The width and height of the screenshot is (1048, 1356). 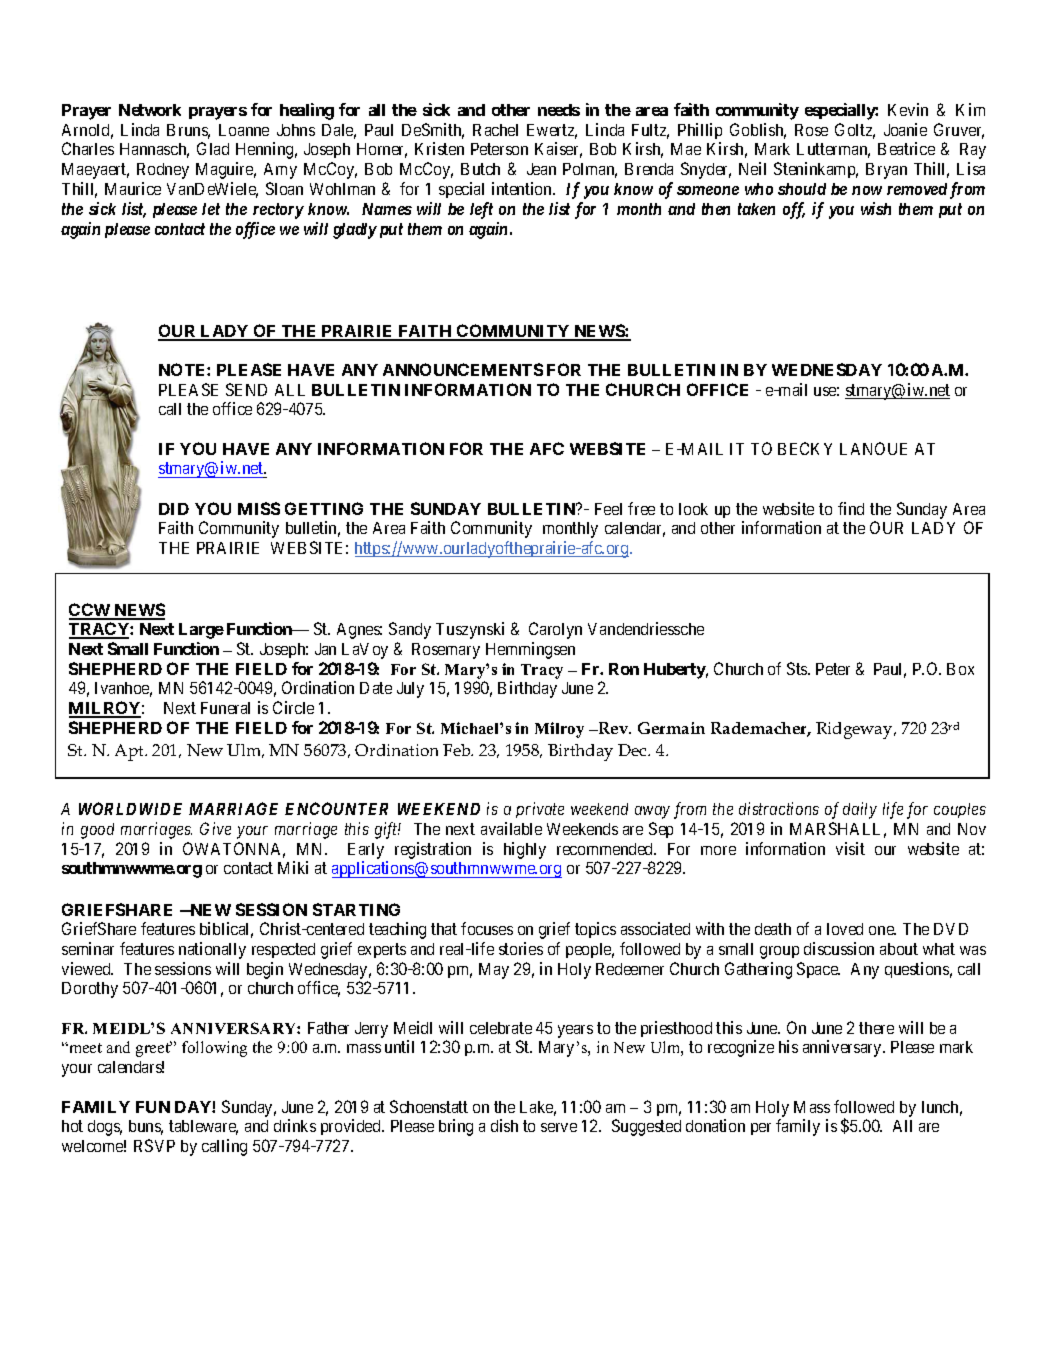 What do you see at coordinates (215, 828) in the screenshot?
I see `Give` at bounding box center [215, 828].
